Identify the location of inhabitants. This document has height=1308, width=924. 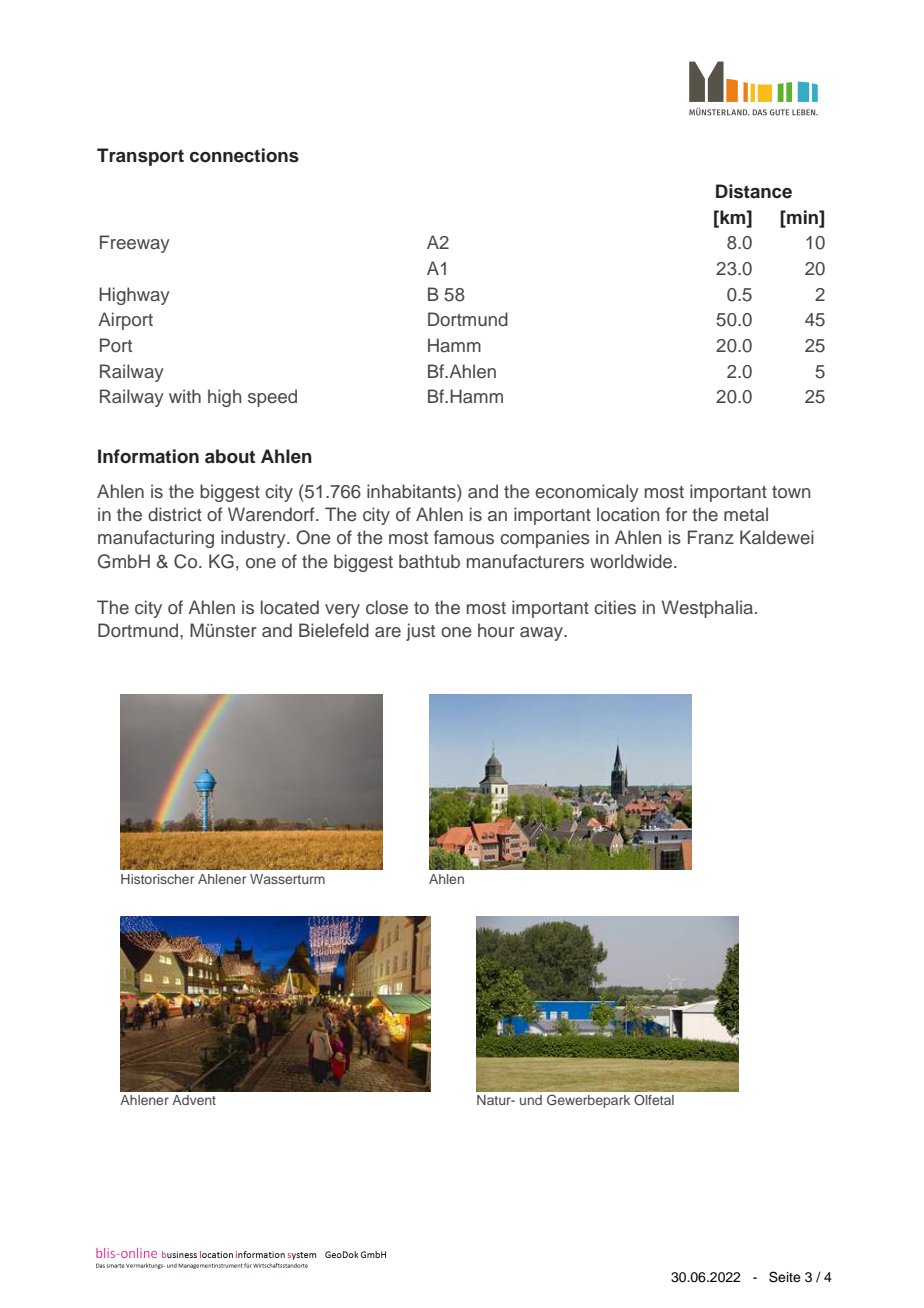
(412, 491).
